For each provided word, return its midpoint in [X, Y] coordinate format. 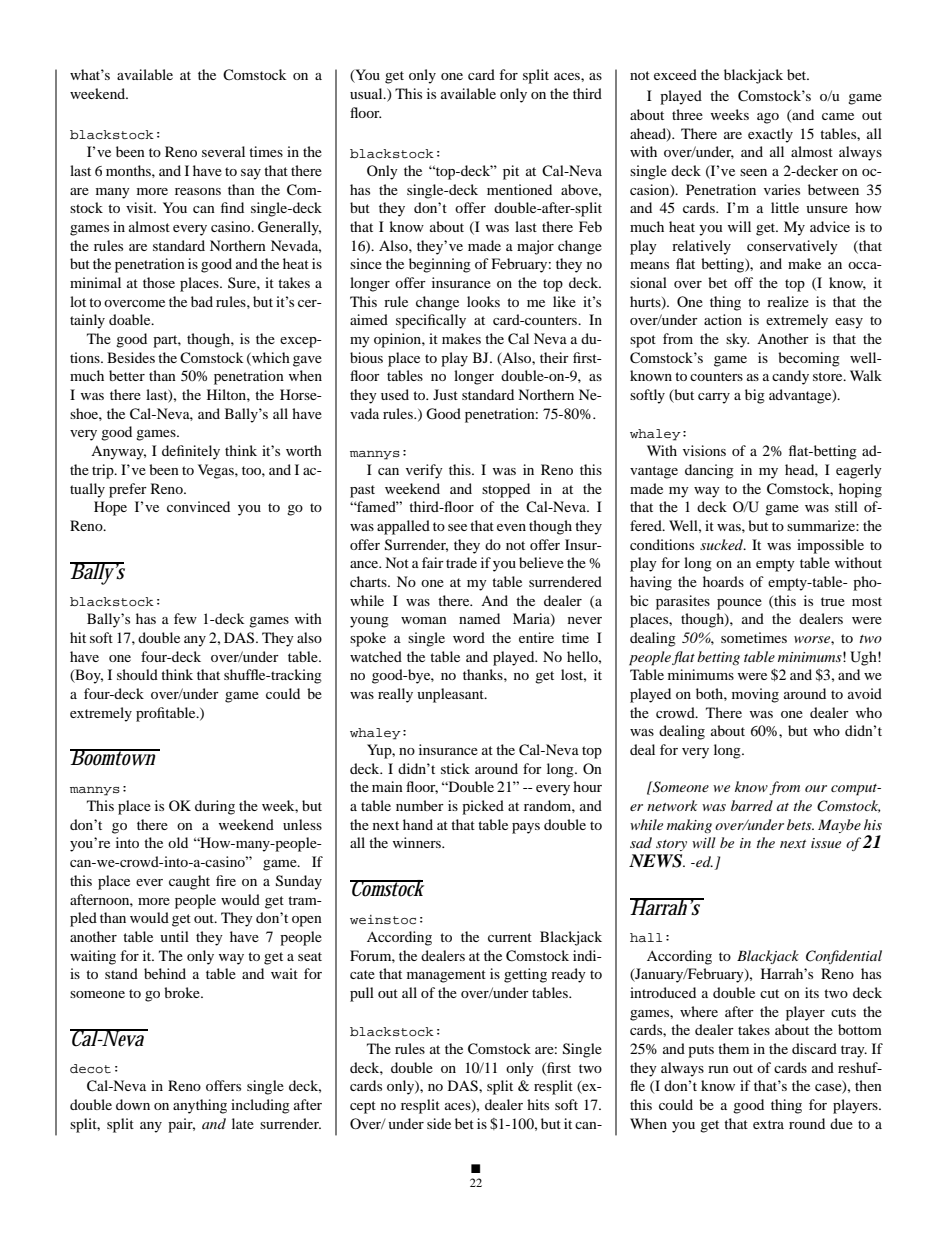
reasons [198, 191]
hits [538, 1104]
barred [752, 805]
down [133, 1104]
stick [455, 768]
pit [511, 172]
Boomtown [115, 757]
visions [704, 450]
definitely [191, 452]
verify [424, 471]
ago [768, 118]
